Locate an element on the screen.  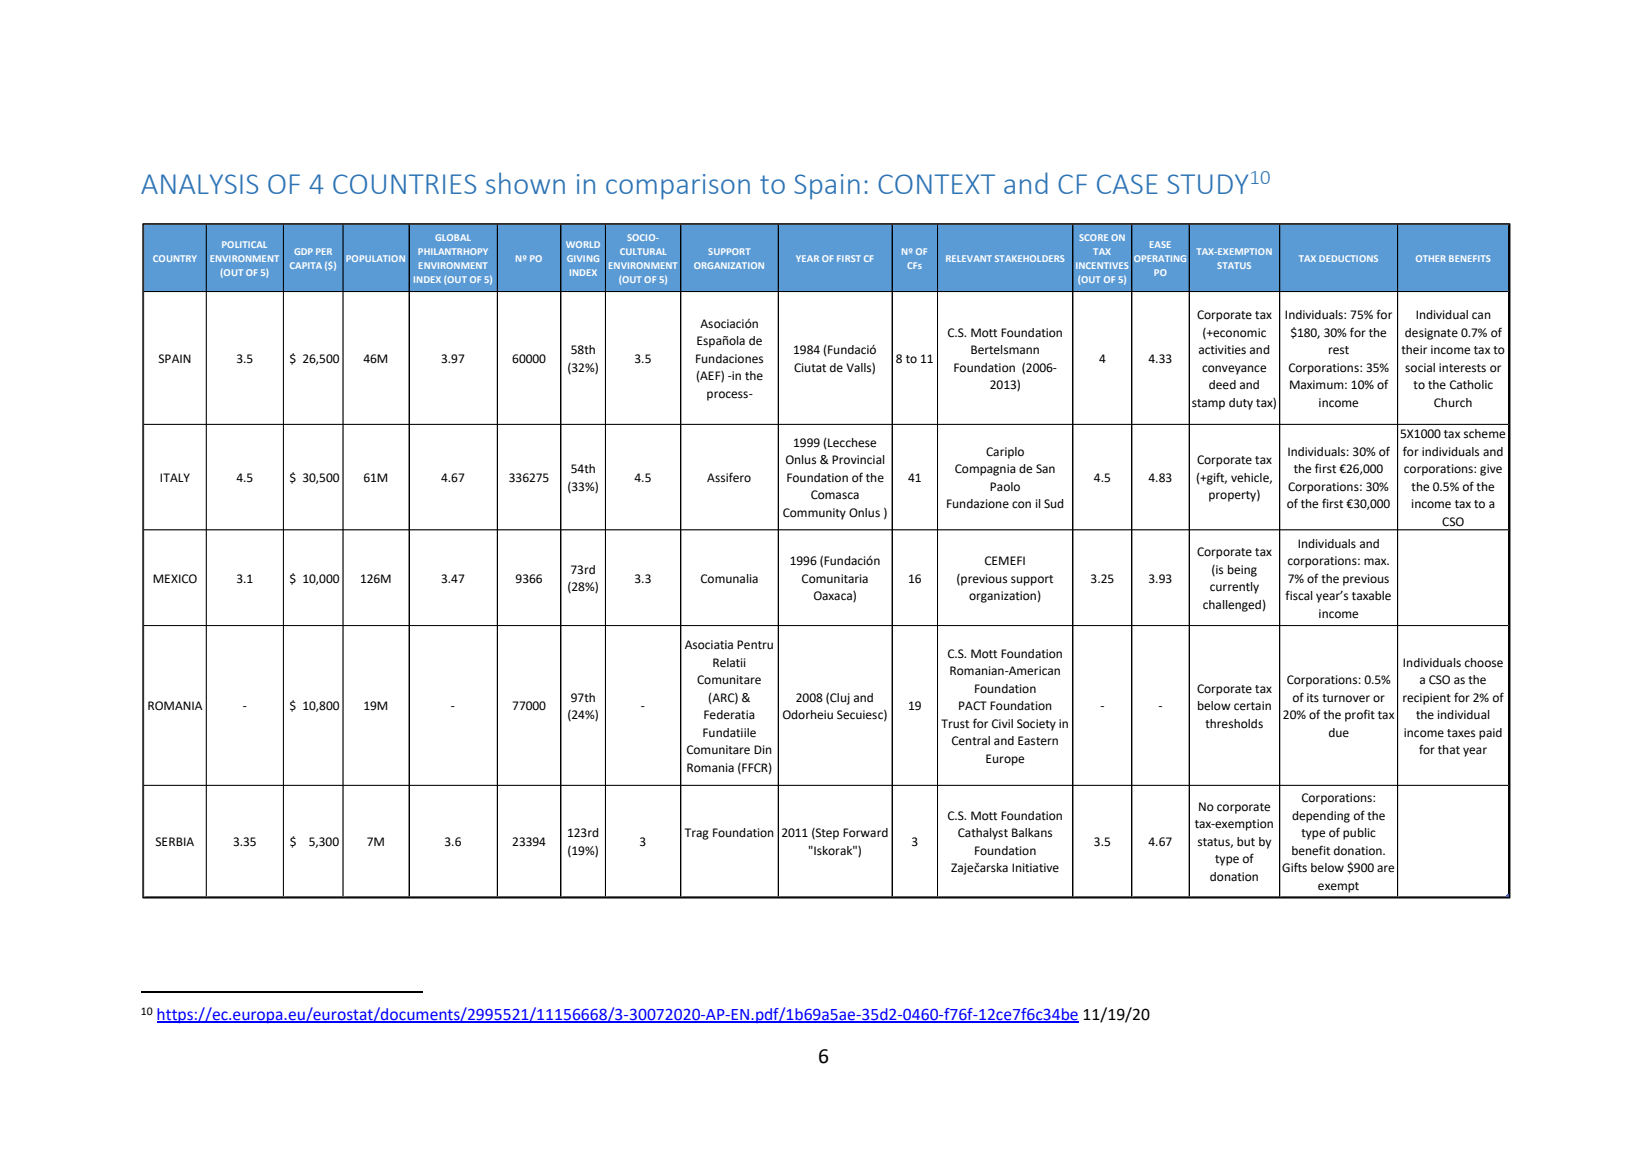
CONTEXT is located at coordinates (936, 184).
